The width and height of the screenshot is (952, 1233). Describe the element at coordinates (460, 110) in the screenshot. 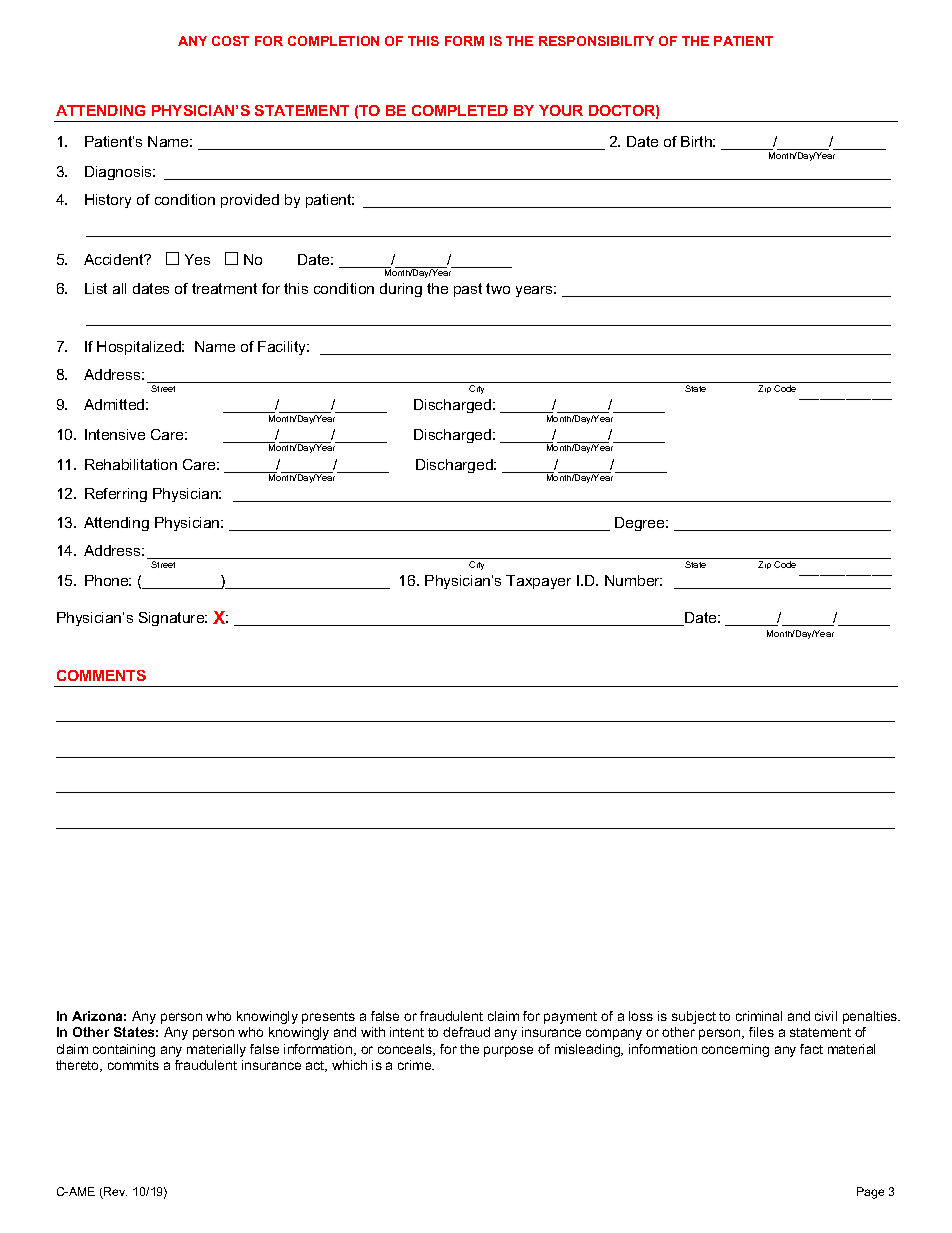

I see `COMPLETED` at that location.
